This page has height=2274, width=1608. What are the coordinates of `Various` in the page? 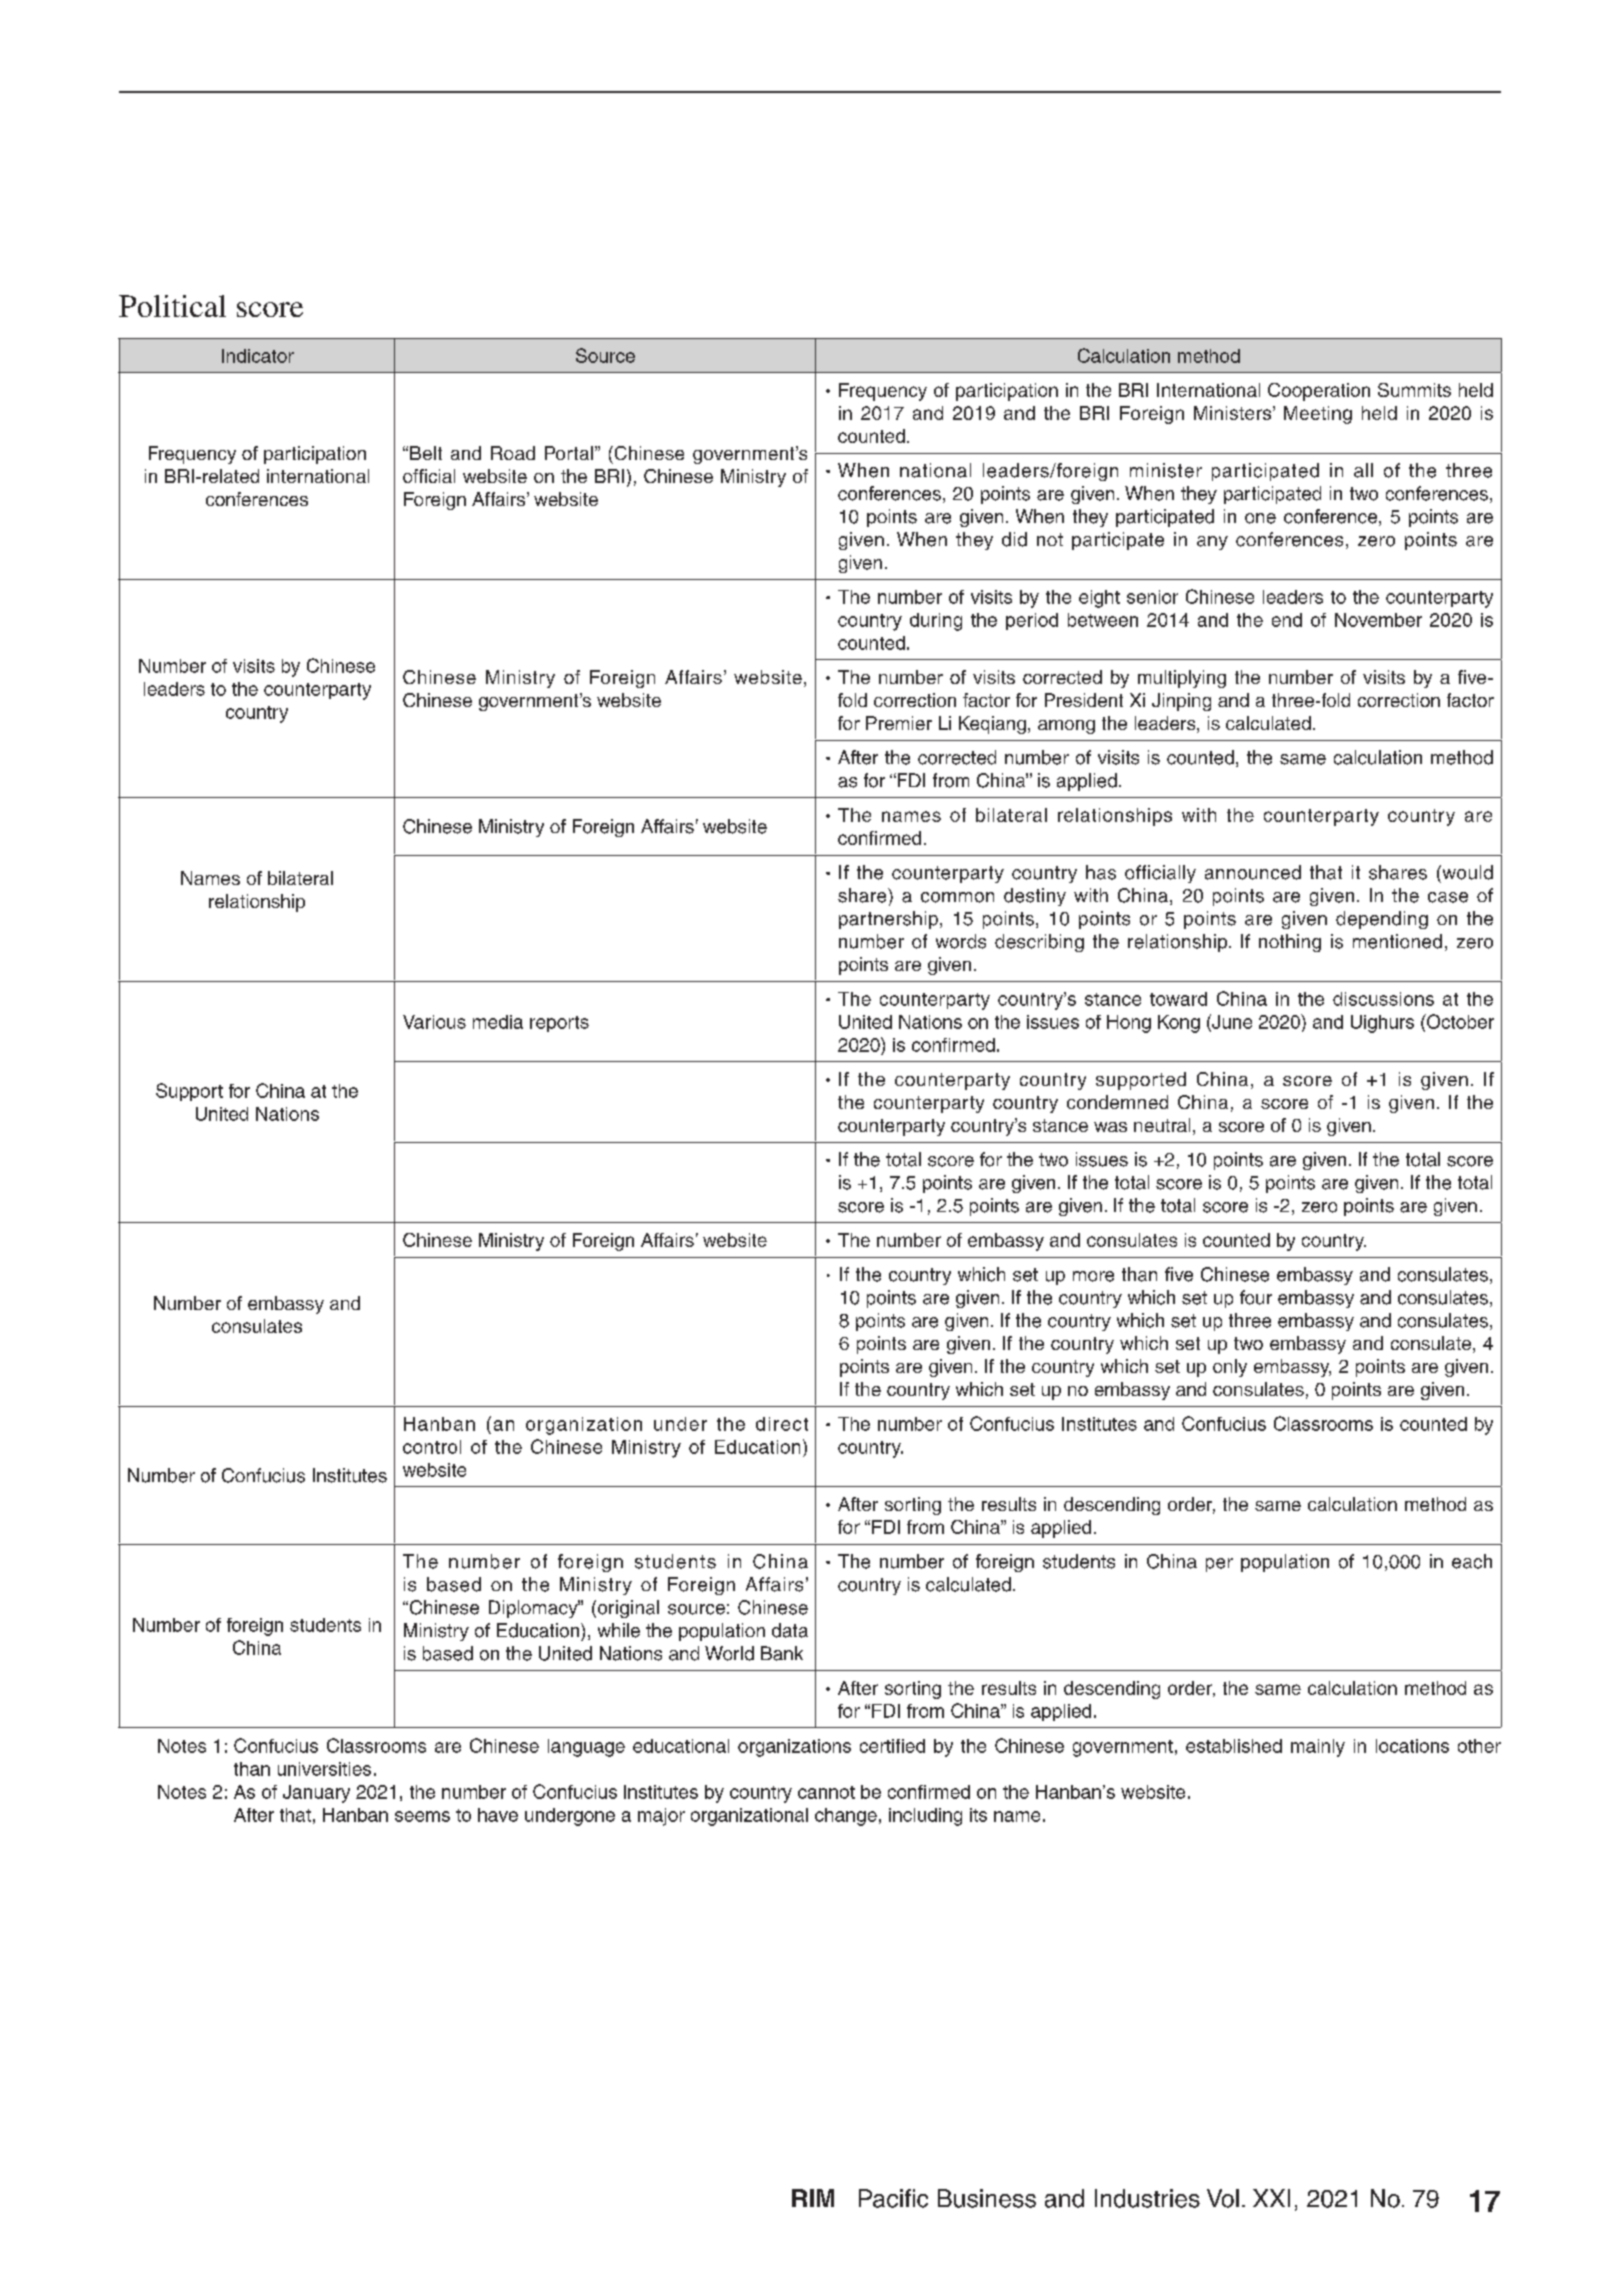 It's located at (434, 1022).
